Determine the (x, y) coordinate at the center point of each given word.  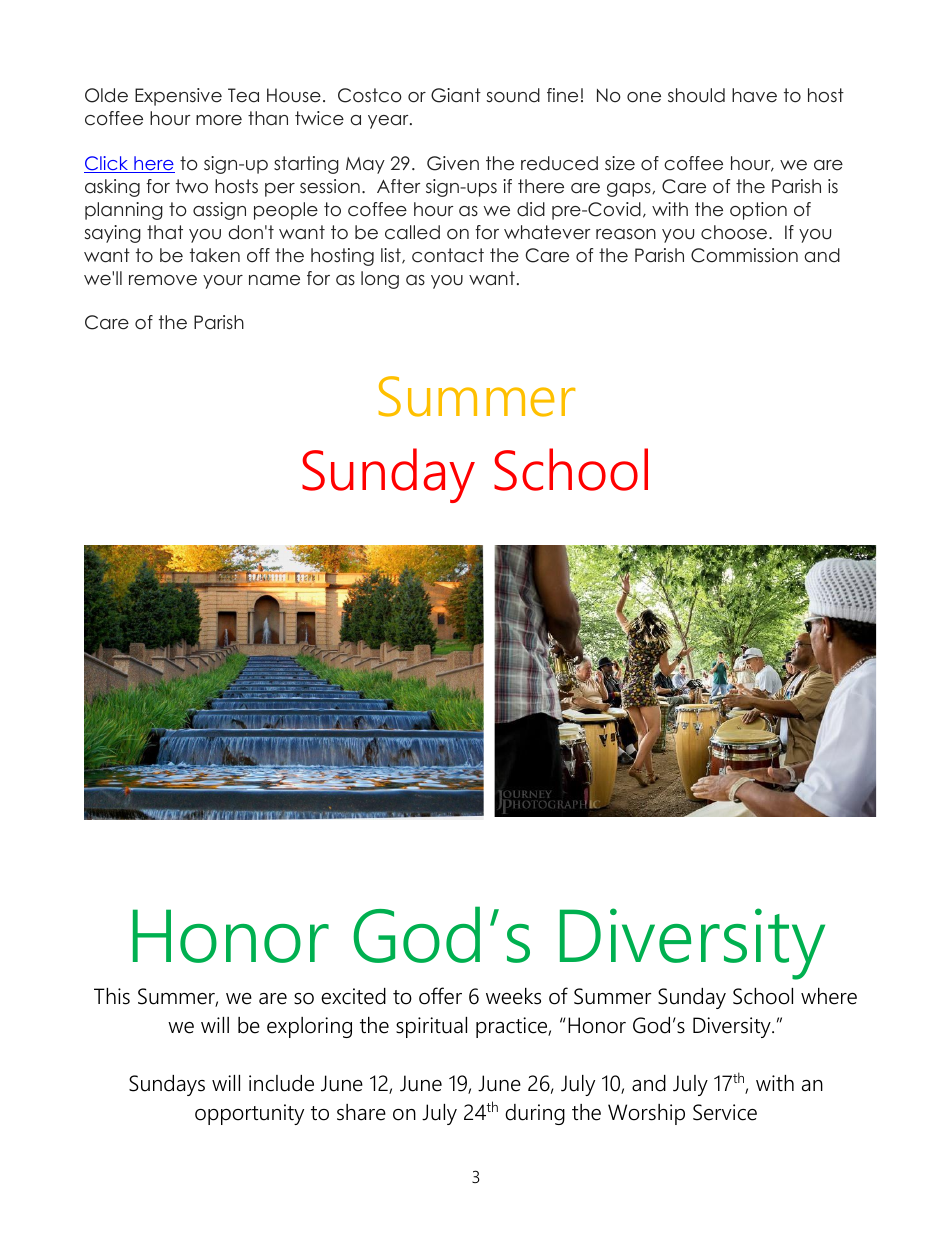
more (219, 120)
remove (163, 280)
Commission (744, 255)
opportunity (249, 1114)
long (380, 280)
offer (440, 996)
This (112, 996)
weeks (513, 996)
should (696, 95)
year (389, 122)
